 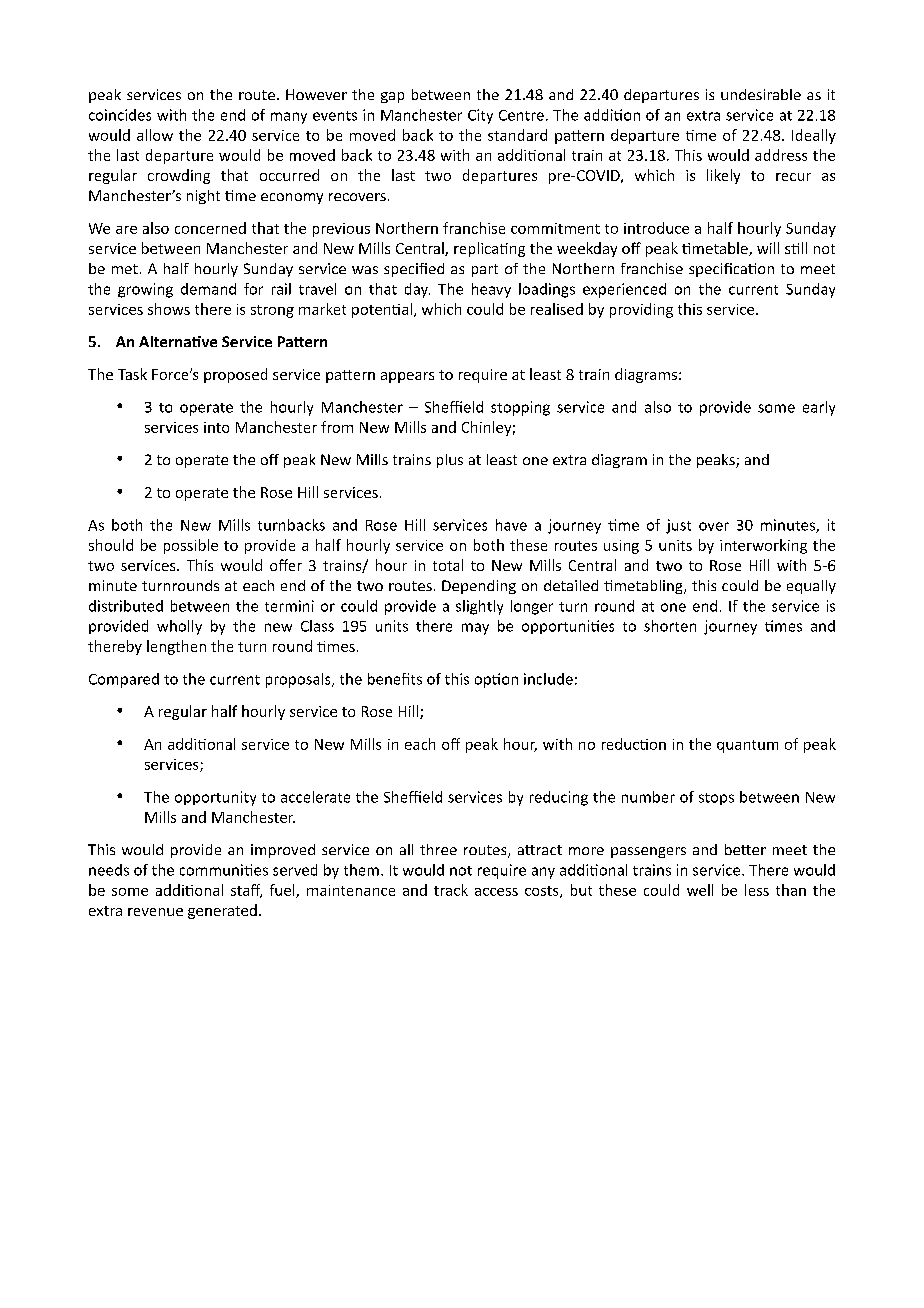 What do you see at coordinates (678, 526) in the screenshot?
I see `just` at bounding box center [678, 526].
